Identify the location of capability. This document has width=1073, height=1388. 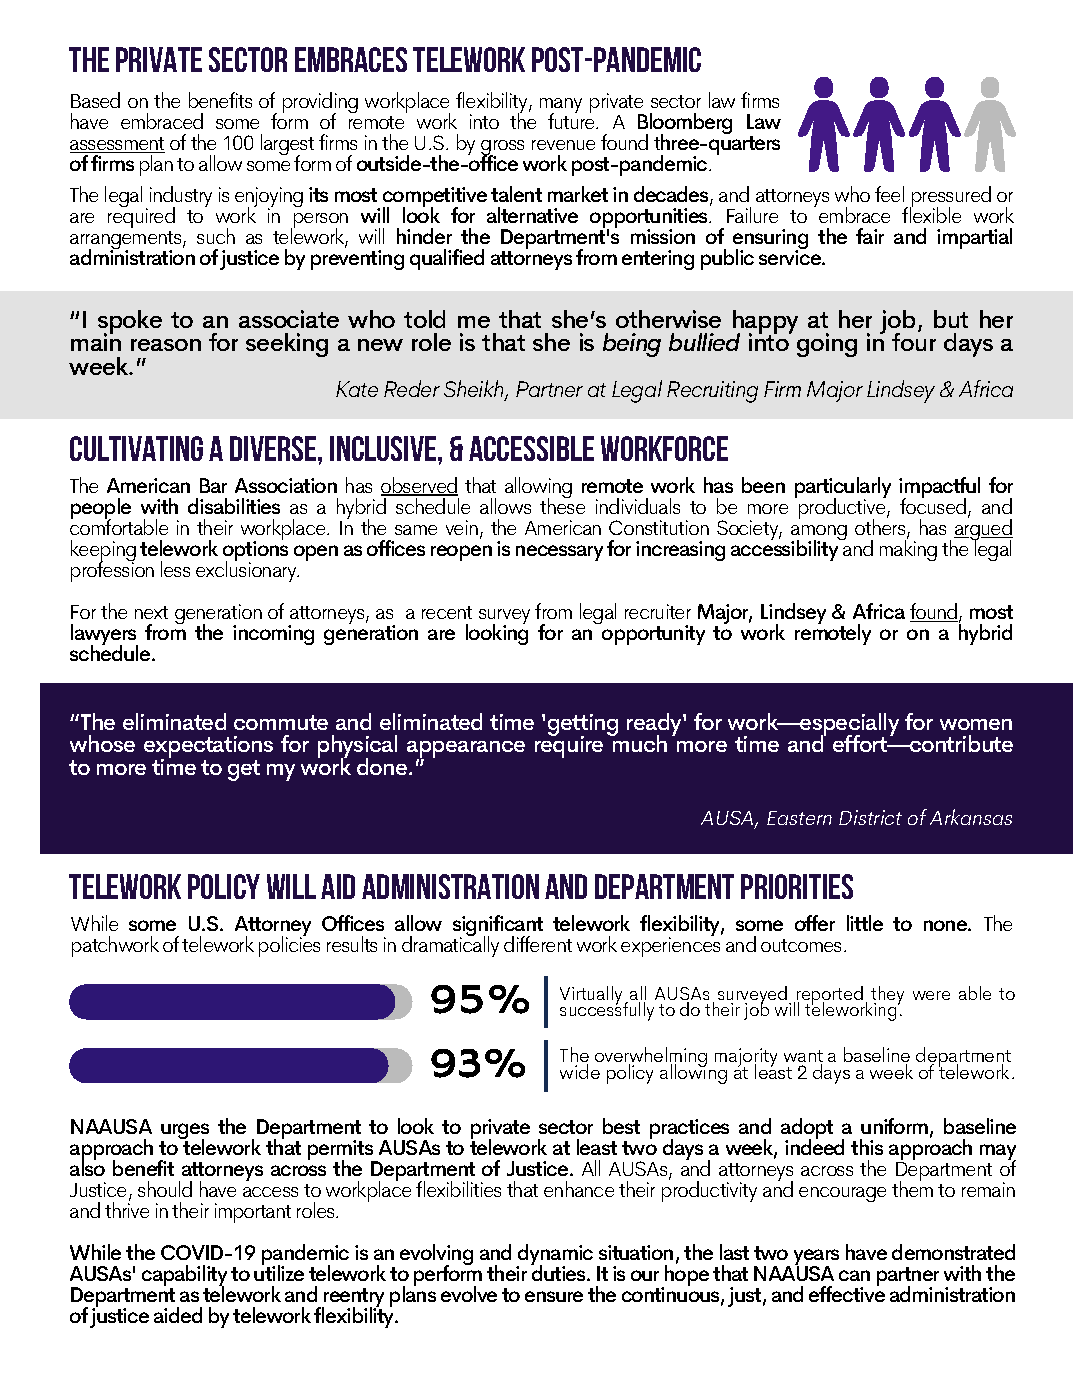
(184, 1277).
